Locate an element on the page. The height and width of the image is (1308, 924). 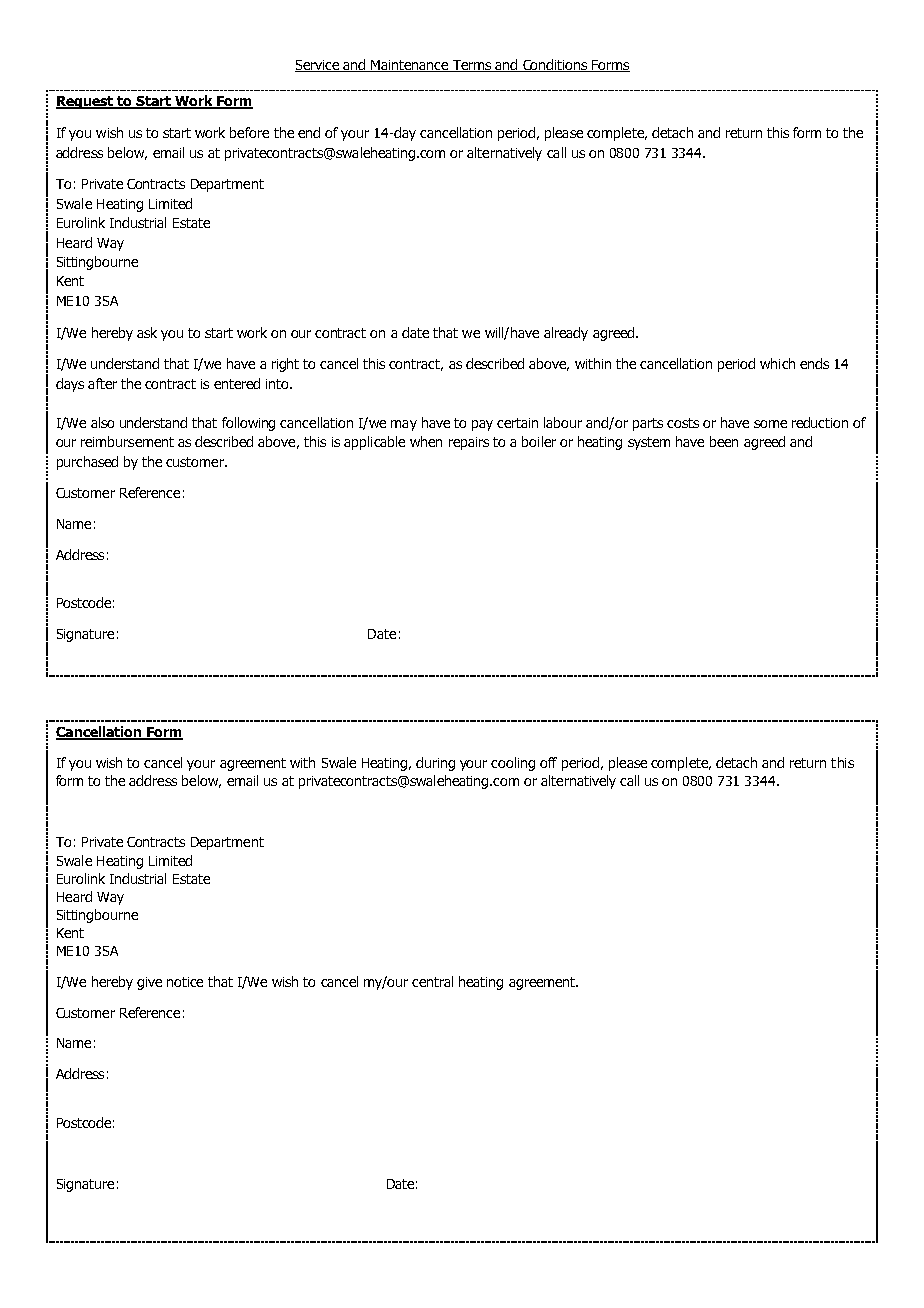
give is located at coordinates (149, 983).
